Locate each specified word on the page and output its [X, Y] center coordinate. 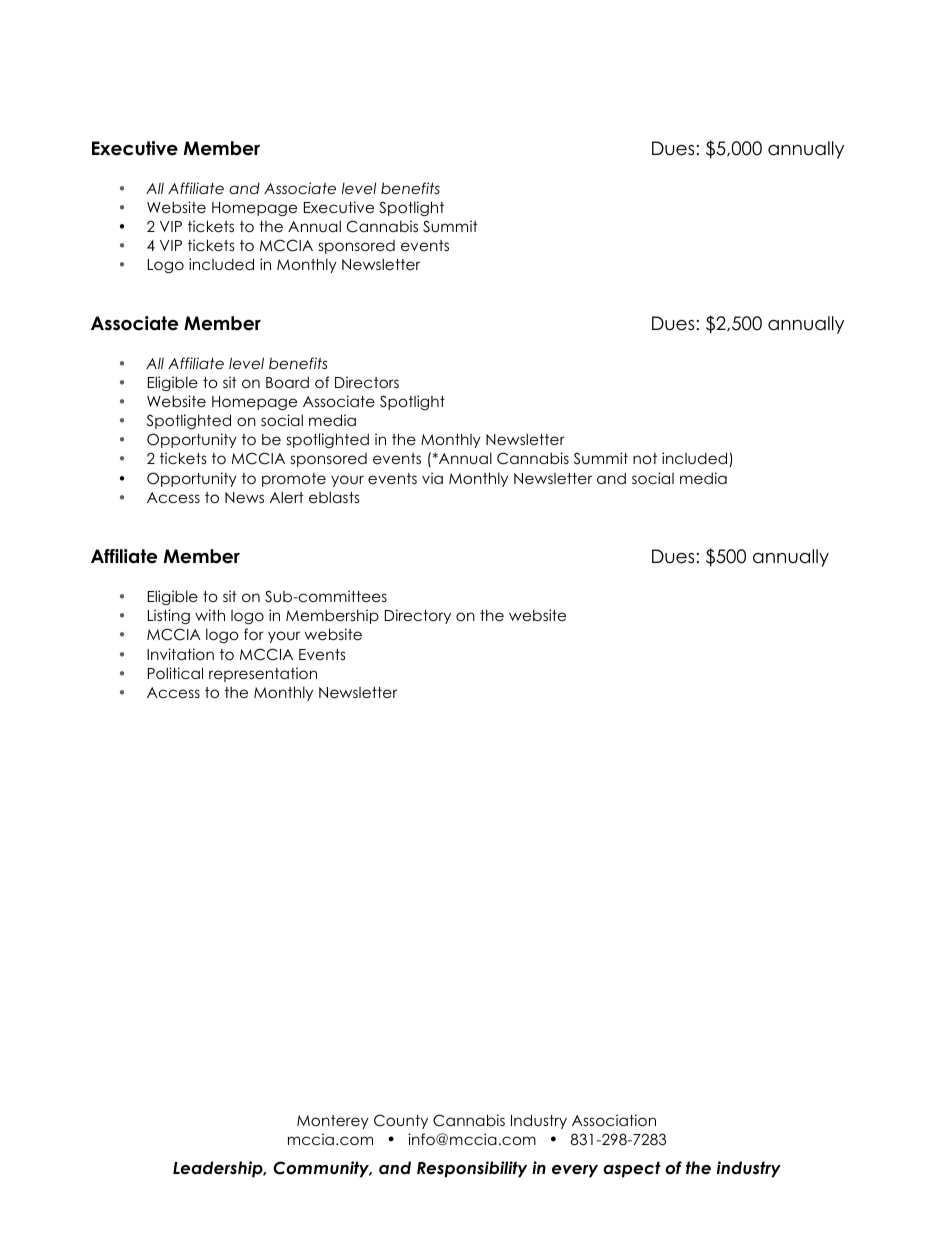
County [401, 1121]
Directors [367, 382]
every [575, 1171]
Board [287, 382]
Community [322, 1169]
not [645, 458]
